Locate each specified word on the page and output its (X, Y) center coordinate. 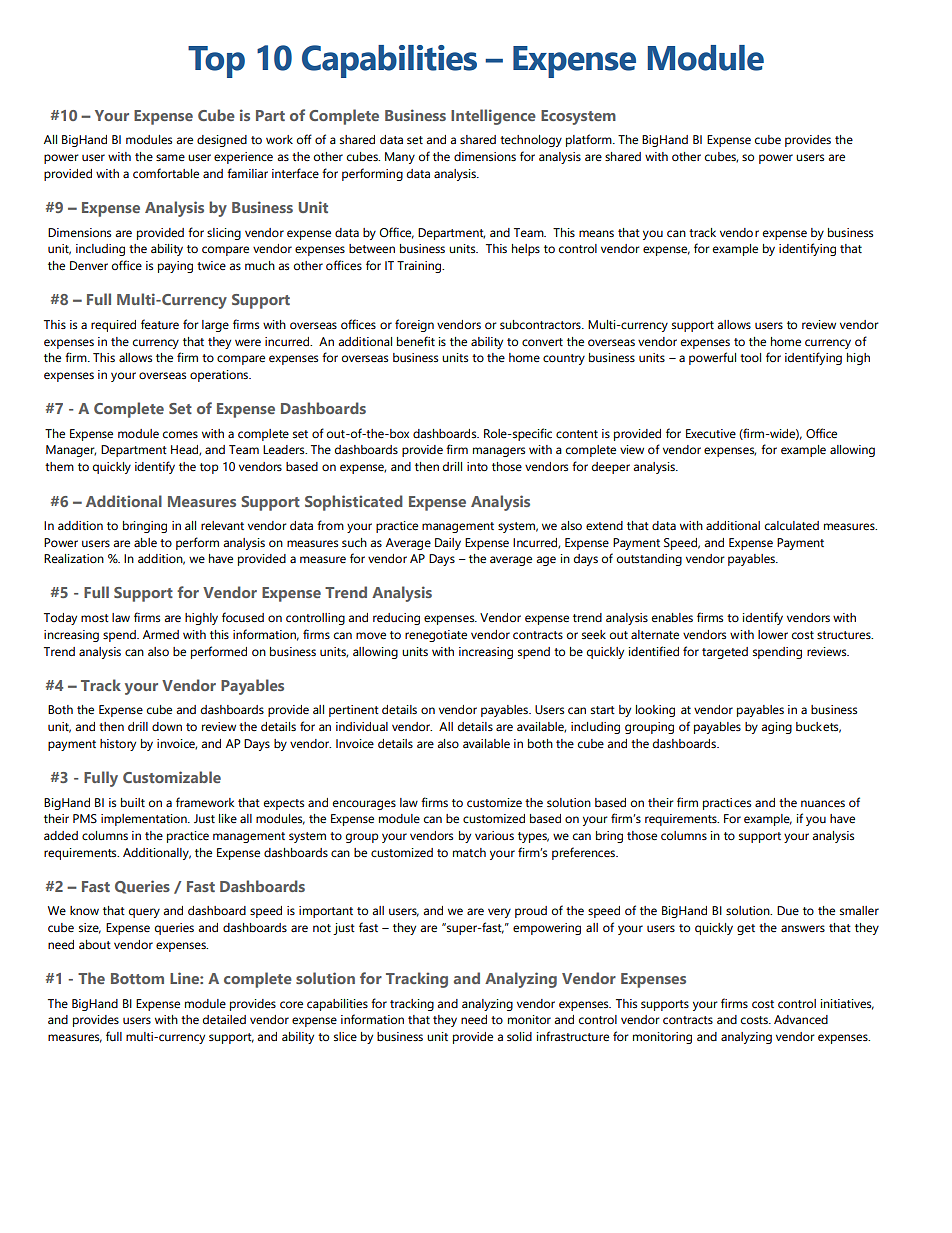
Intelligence (493, 117)
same (170, 157)
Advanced (801, 1019)
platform (590, 140)
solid (519, 1036)
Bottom (137, 978)
